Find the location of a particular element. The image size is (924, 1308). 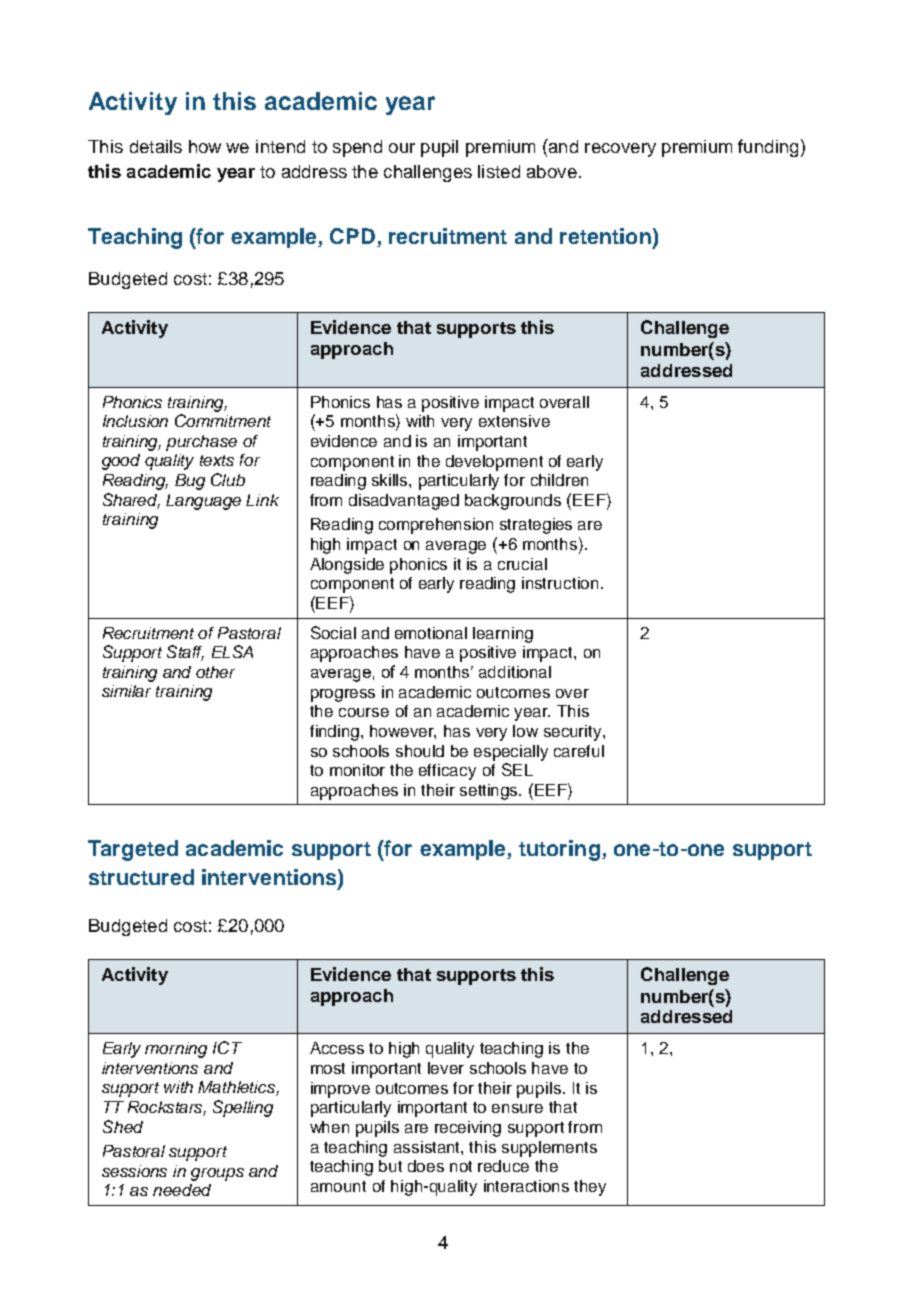

instruction is located at coordinates (560, 583).
